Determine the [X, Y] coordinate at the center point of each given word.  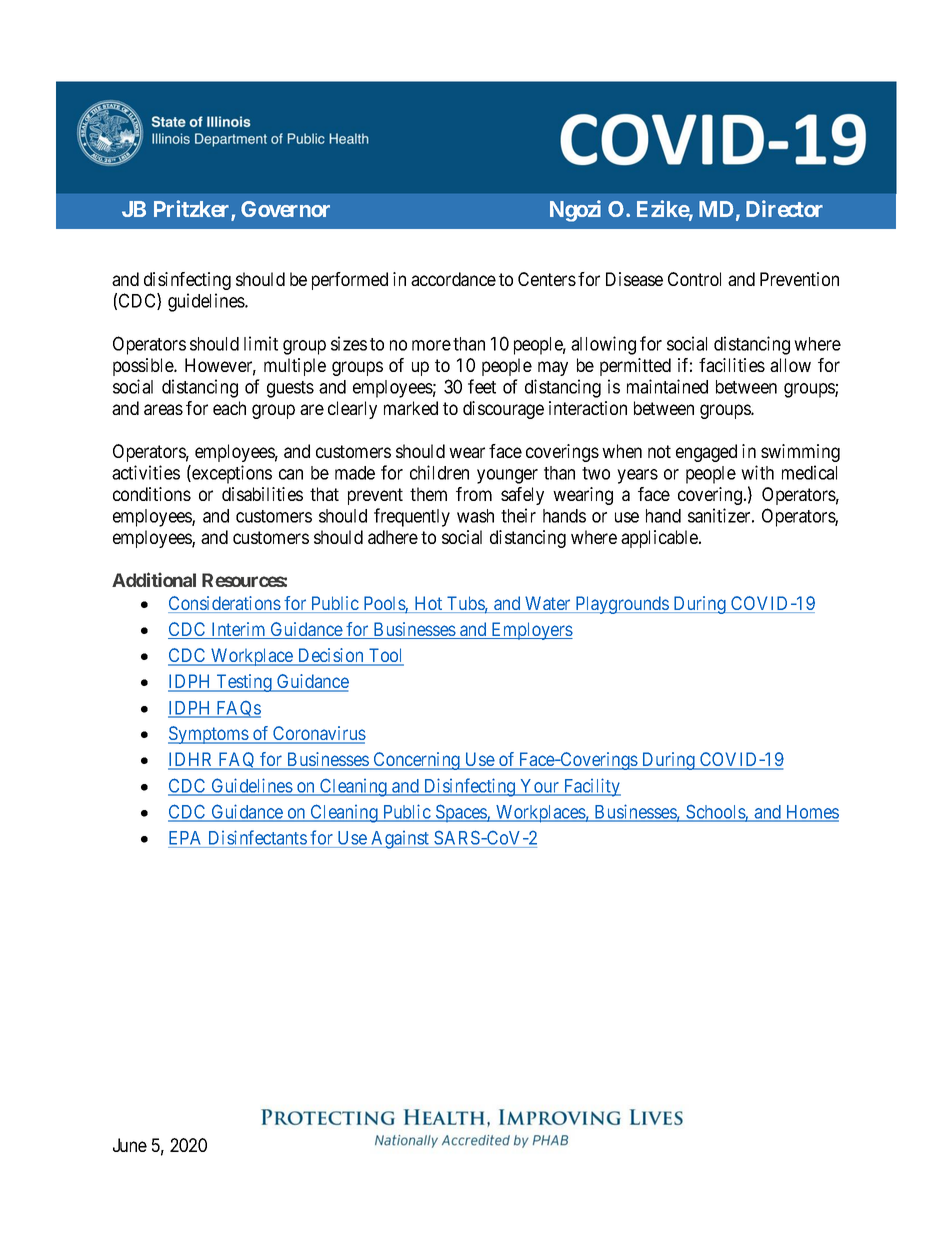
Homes [811, 813]
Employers [531, 631]
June [130, 1145]
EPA [184, 838]
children [439, 472]
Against [400, 840]
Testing [244, 683]
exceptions [231, 474]
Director [784, 208]
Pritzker [193, 210]
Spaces [460, 813]
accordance [453, 279]
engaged [706, 453]
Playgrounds [621, 605]
